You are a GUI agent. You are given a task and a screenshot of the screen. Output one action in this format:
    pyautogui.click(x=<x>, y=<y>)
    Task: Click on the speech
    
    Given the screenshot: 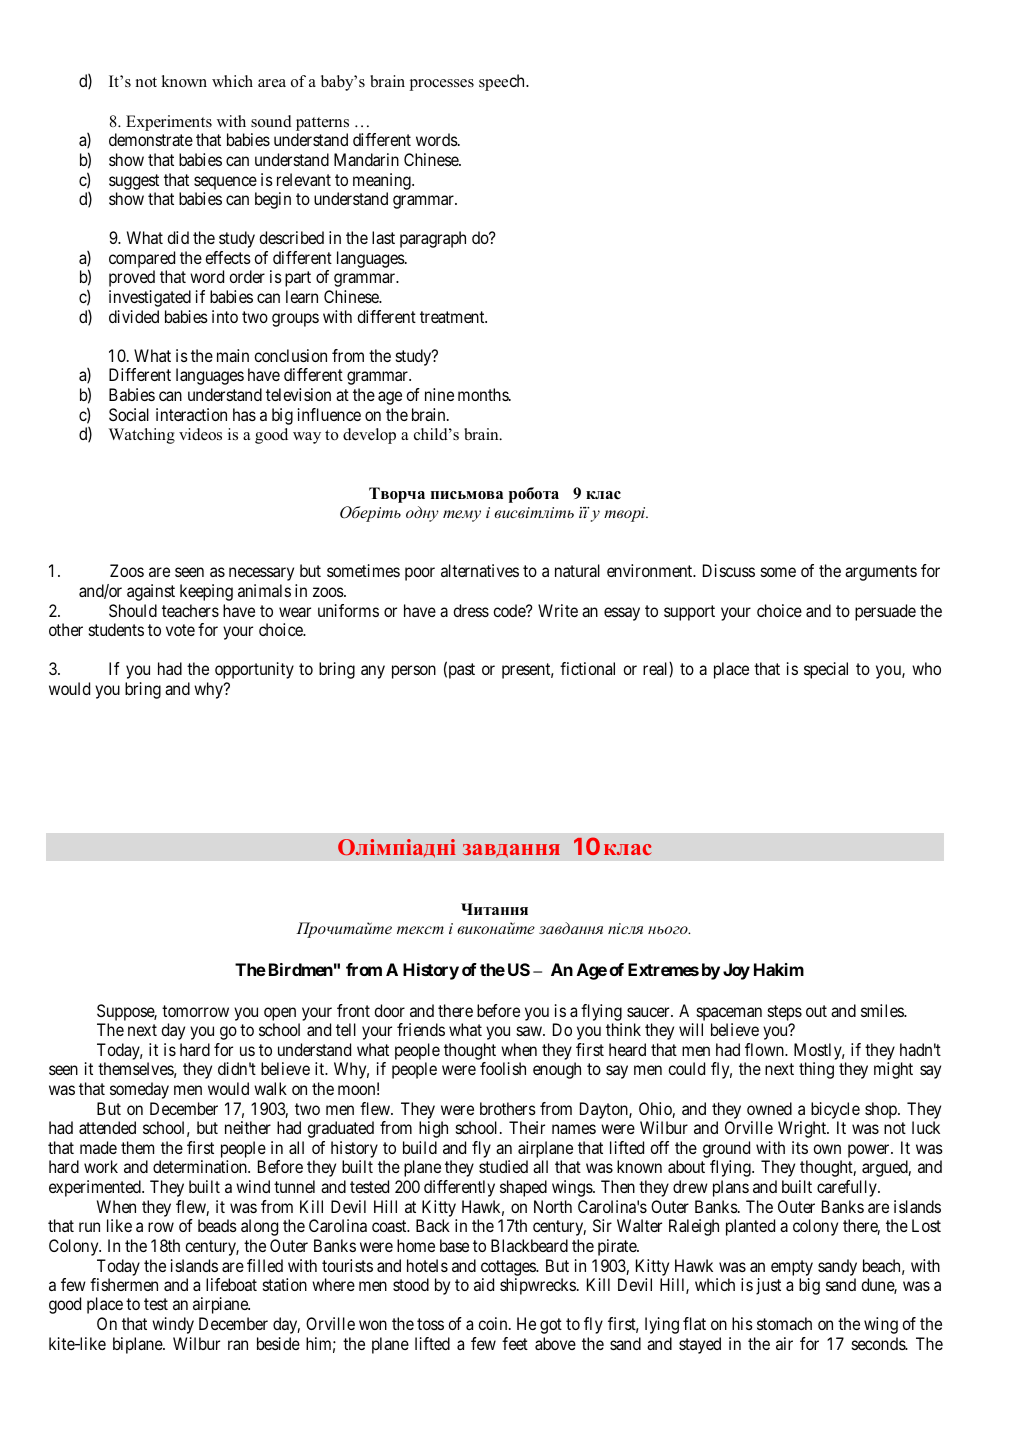 What is the action you would take?
    pyautogui.click(x=503, y=82)
